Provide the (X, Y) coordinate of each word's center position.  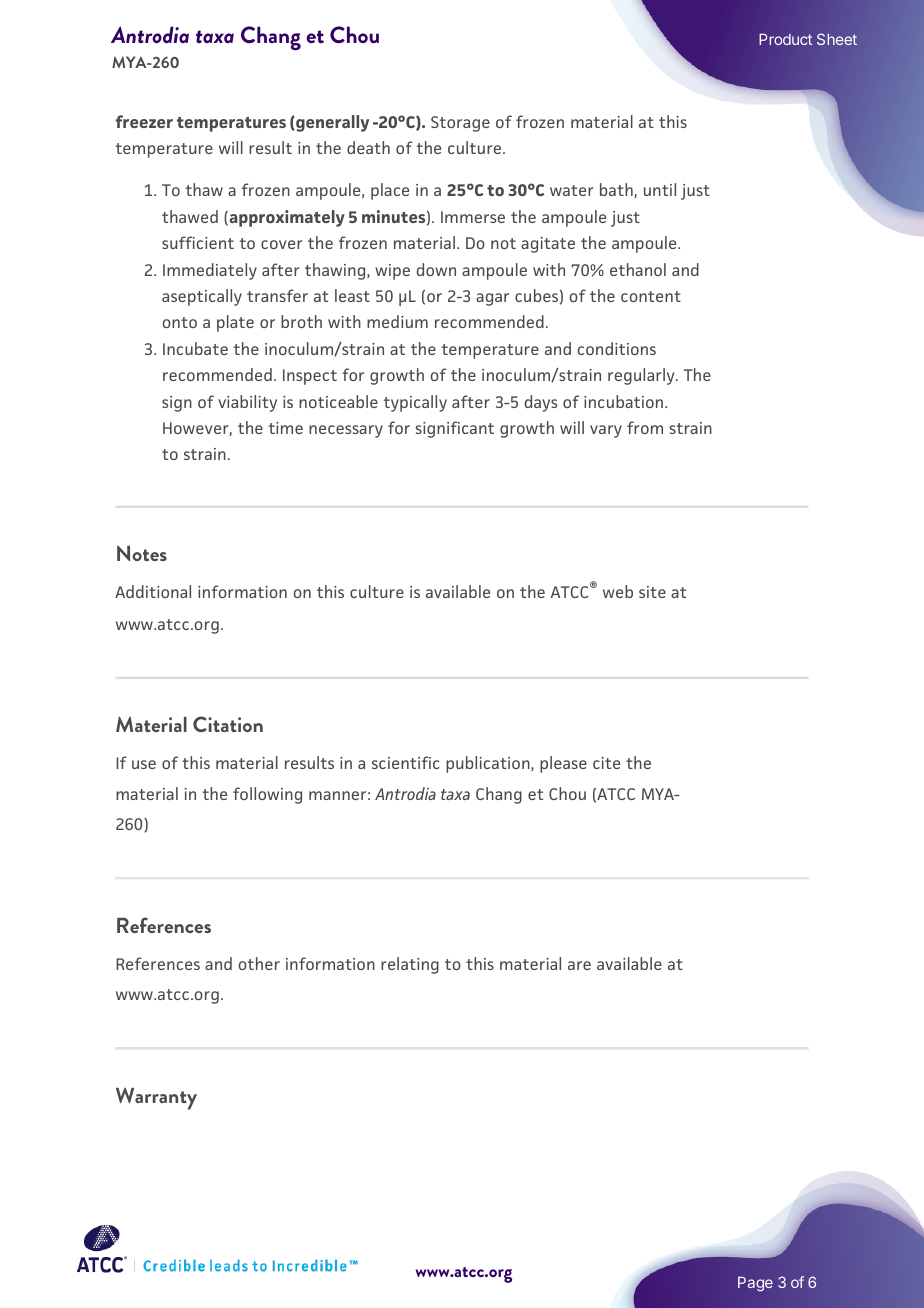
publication (489, 764)
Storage (460, 124)
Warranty (156, 1099)
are (579, 965)
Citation (228, 724)
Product (785, 39)
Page (755, 1284)
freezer (144, 121)
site (652, 592)
